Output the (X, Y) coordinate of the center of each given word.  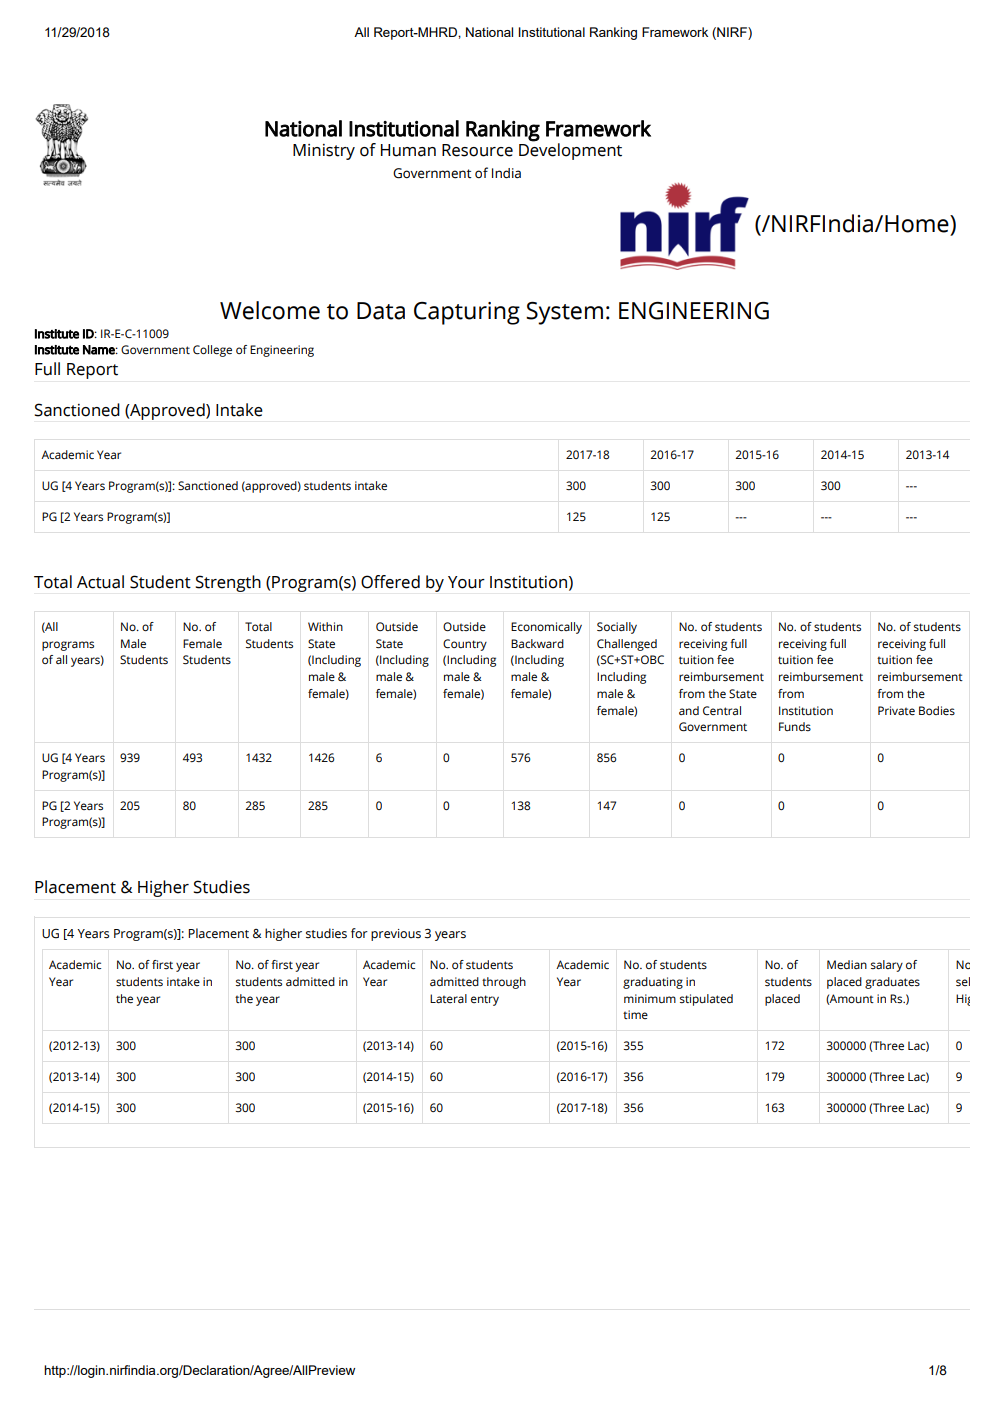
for (359, 933)
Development (570, 150)
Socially (617, 628)
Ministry (324, 152)
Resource (477, 150)
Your (466, 582)
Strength (228, 583)
